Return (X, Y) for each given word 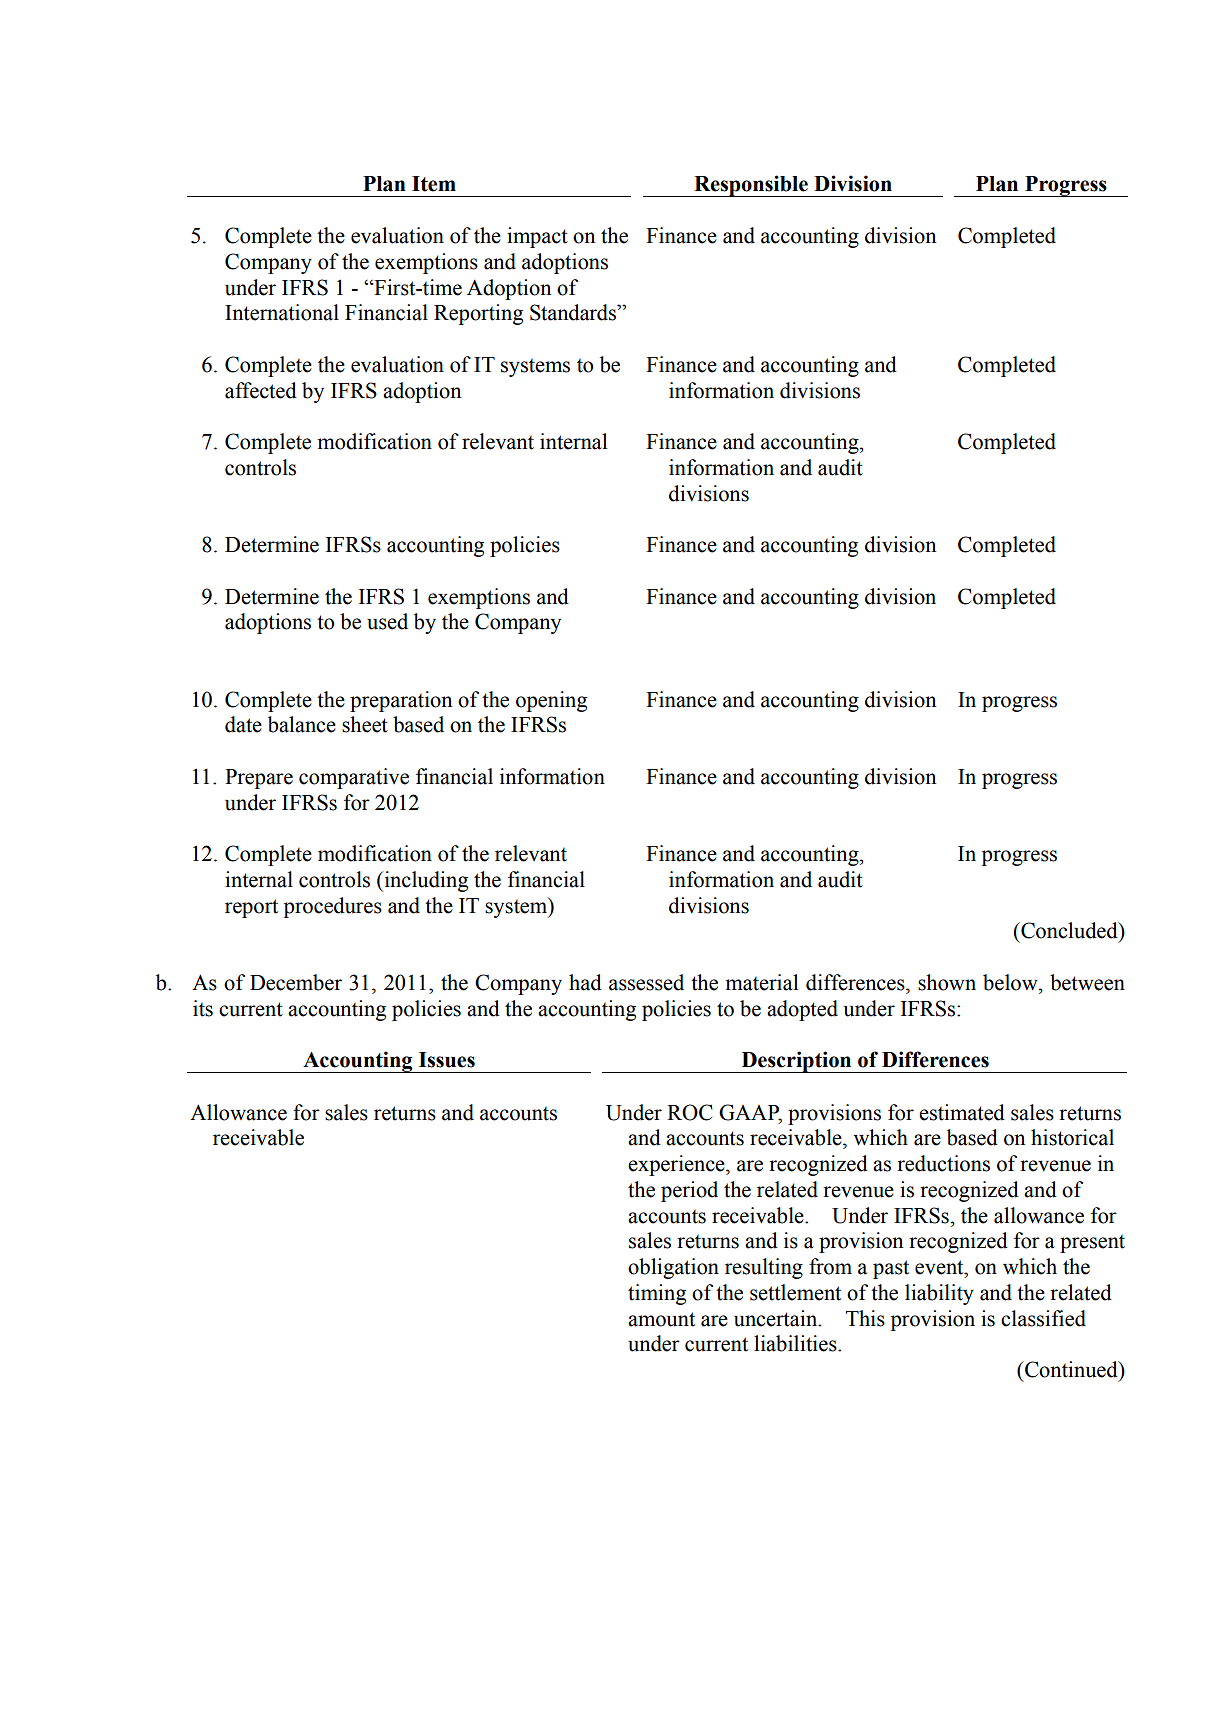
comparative (354, 778)
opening (551, 701)
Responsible (751, 186)
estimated (962, 1112)
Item (434, 184)
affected (261, 390)
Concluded (1069, 930)
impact (537, 237)
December (296, 982)
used (387, 621)
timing (657, 1294)
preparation (401, 701)
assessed (646, 982)
